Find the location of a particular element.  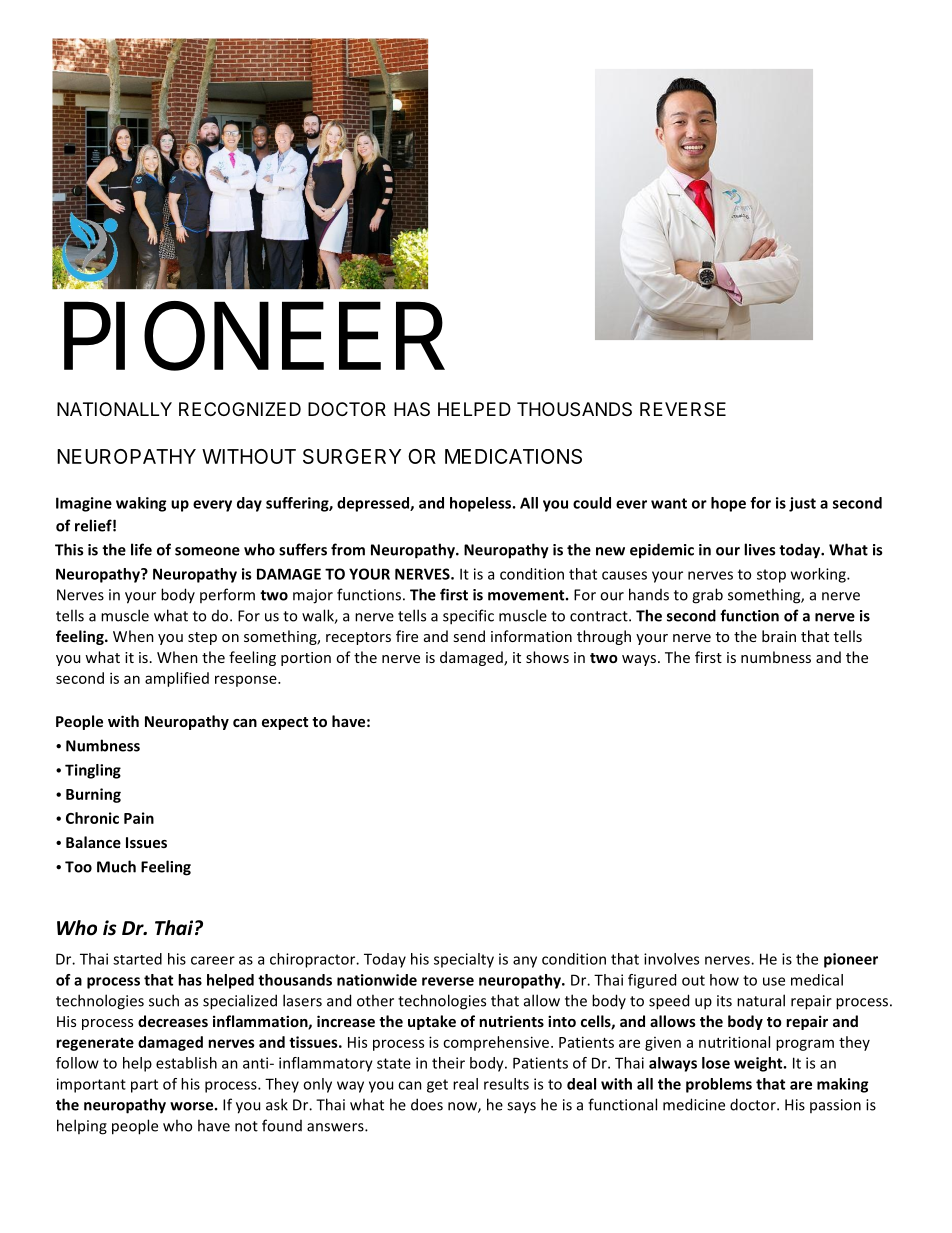

Tingling is located at coordinates (93, 771).
